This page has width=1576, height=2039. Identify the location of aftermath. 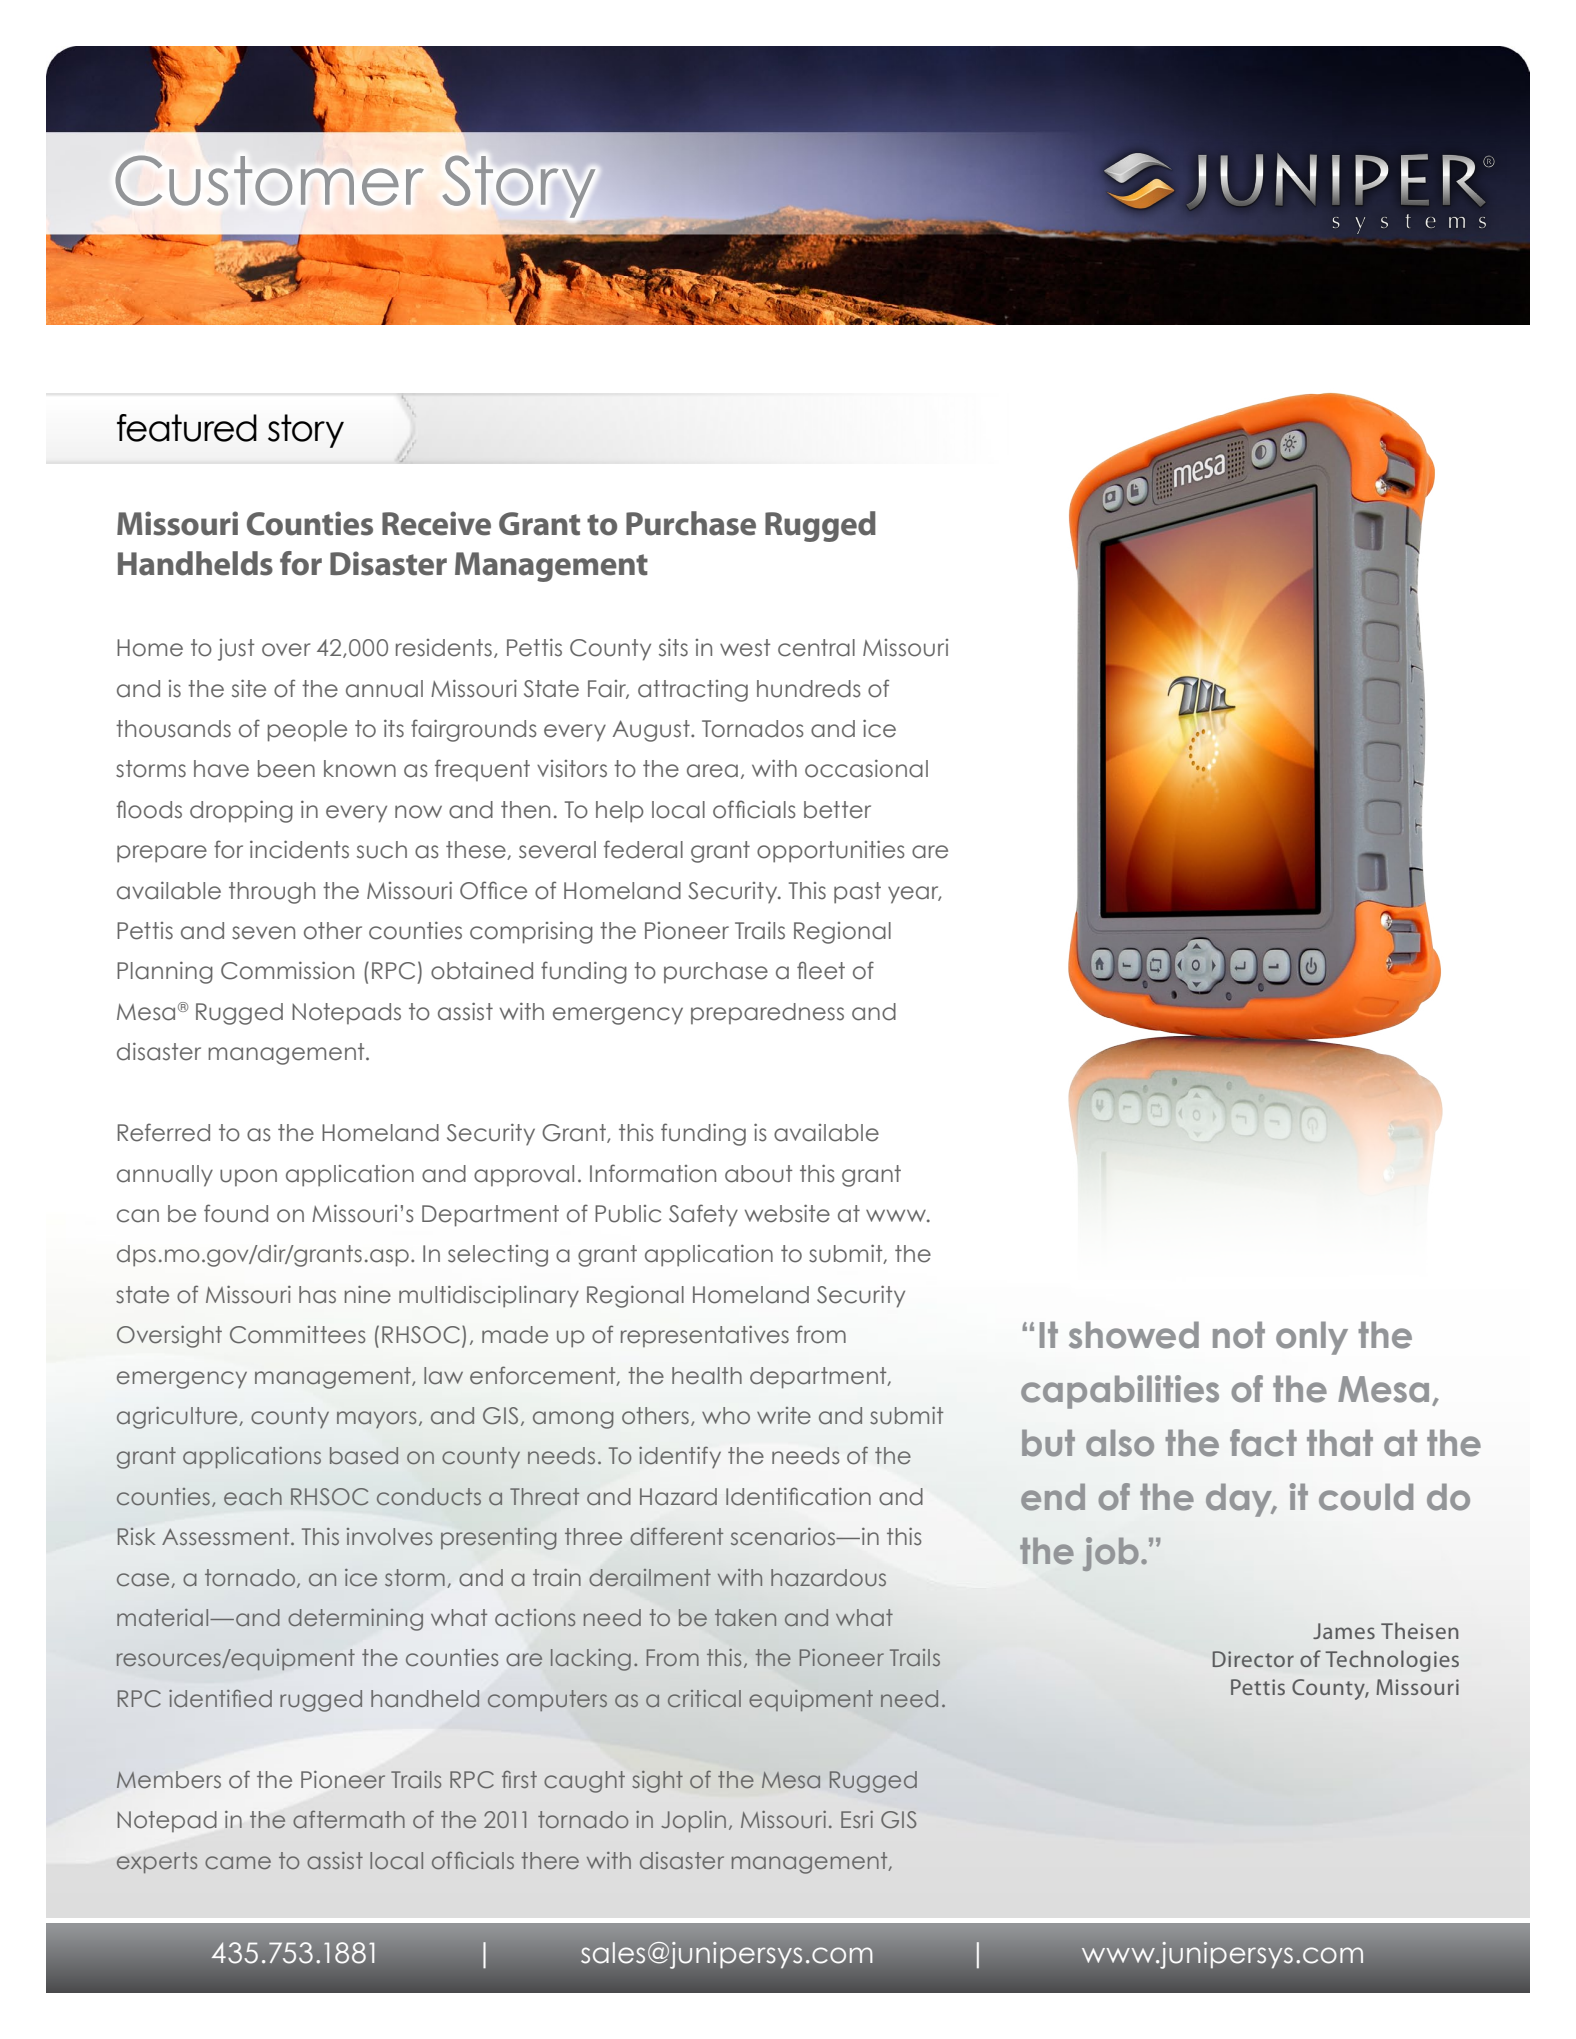
(349, 1819).
